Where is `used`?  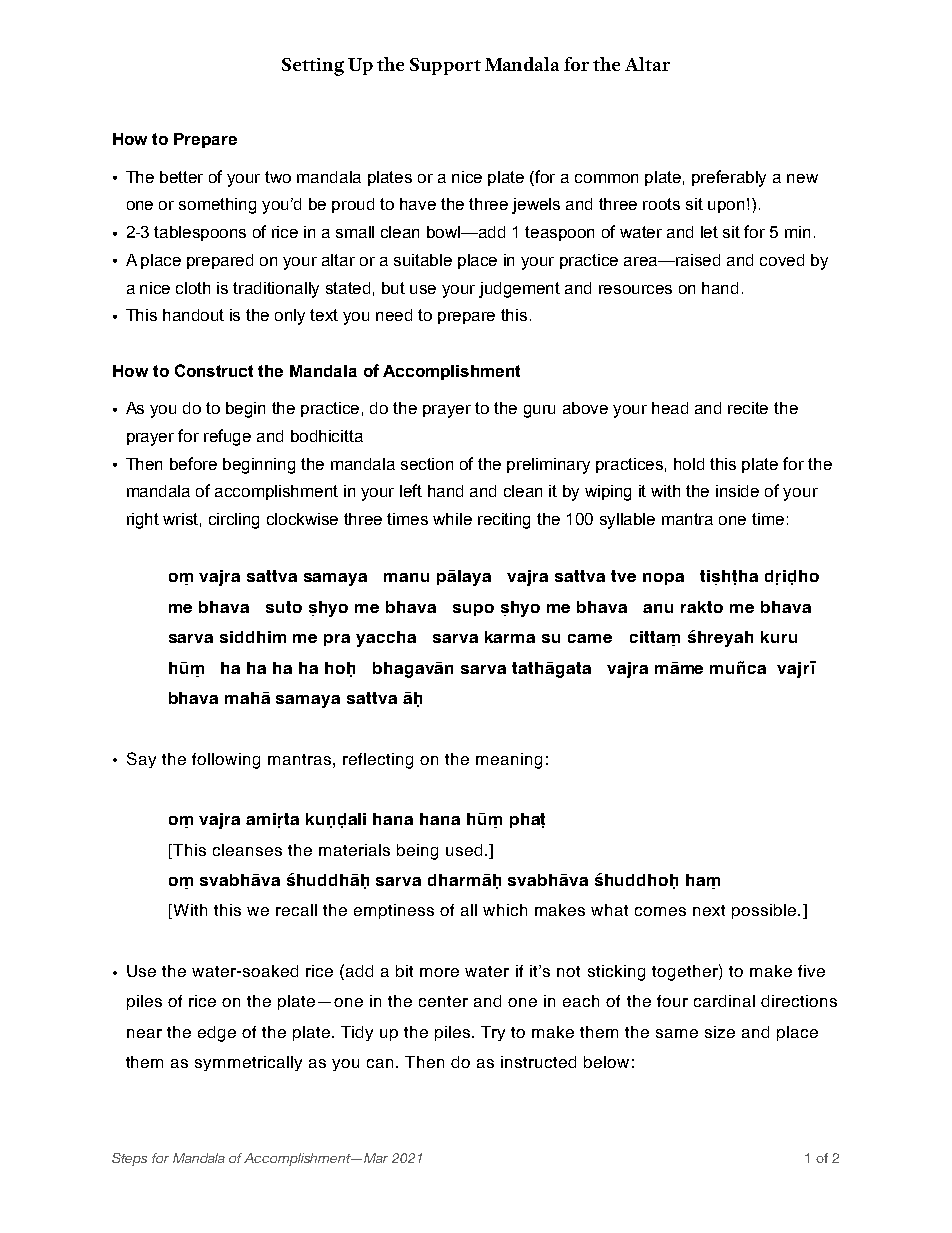 used is located at coordinates (464, 850).
